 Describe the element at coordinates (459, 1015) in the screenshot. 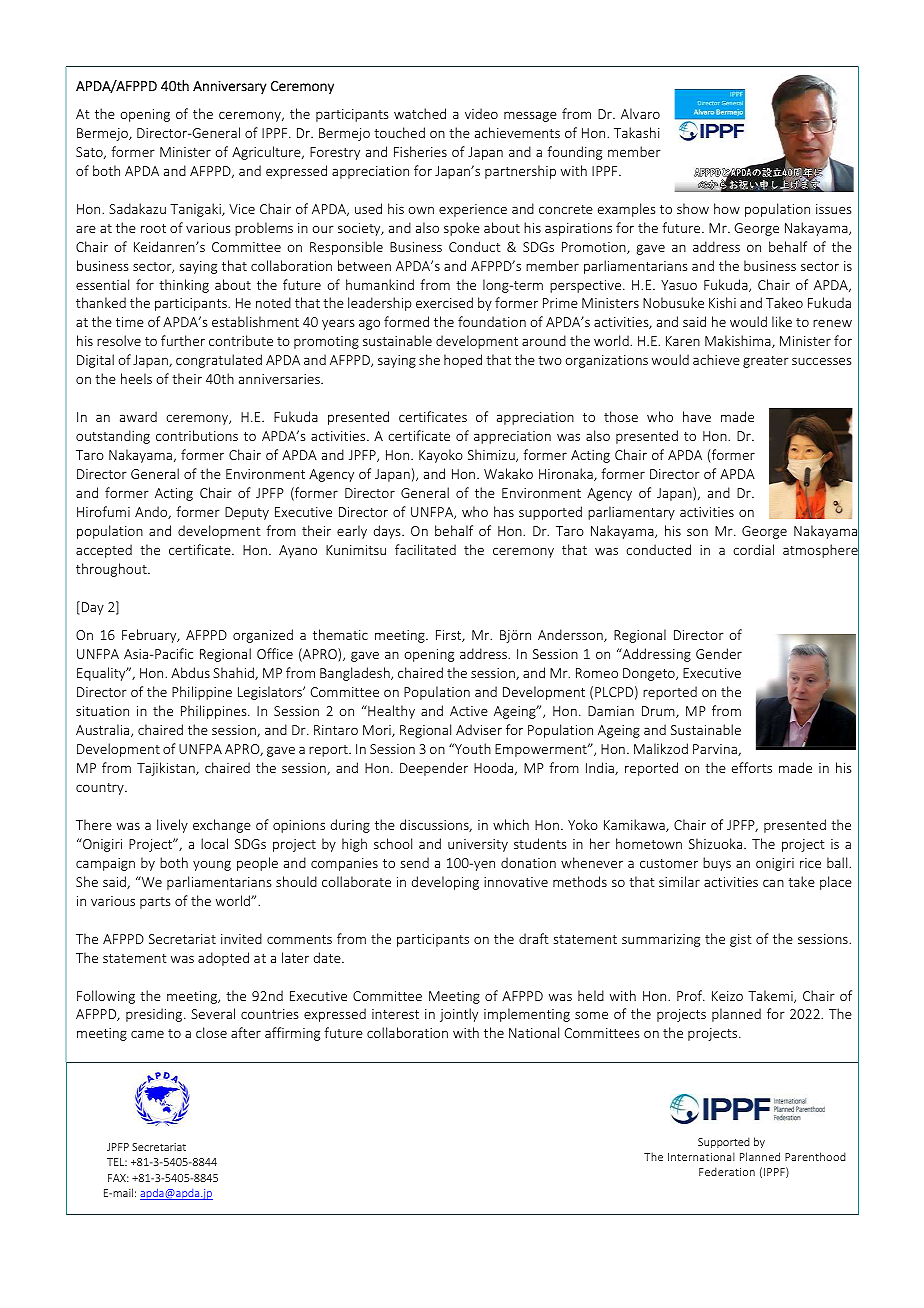

I see `jointly` at that location.
